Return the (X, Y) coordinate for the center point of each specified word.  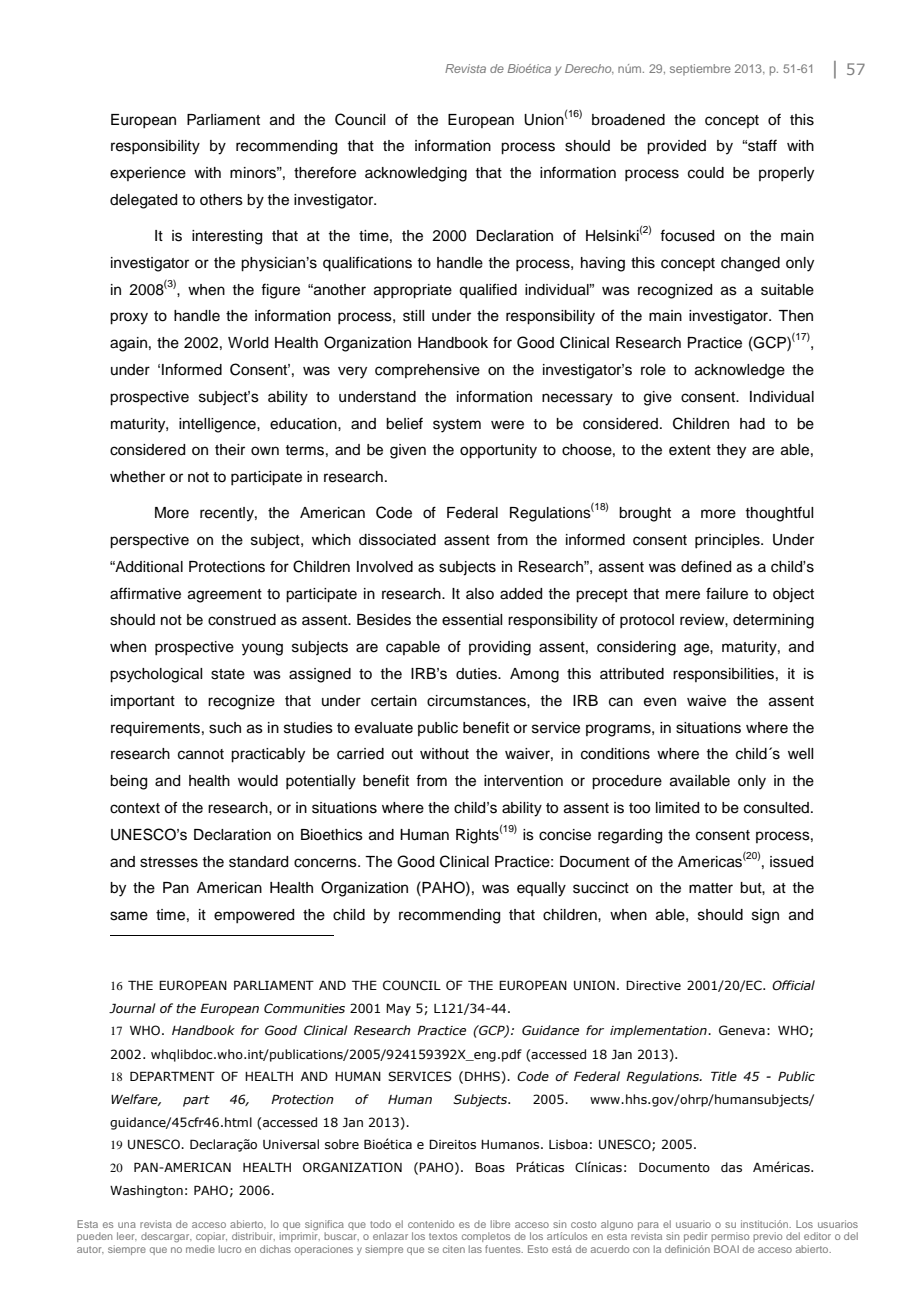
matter (711, 888)
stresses (169, 862)
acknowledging (416, 174)
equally (541, 889)
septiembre (700, 70)
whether (137, 477)
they (731, 451)
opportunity (498, 451)
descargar (166, 1237)
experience (148, 174)
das (731, 1167)
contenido (431, 1224)
